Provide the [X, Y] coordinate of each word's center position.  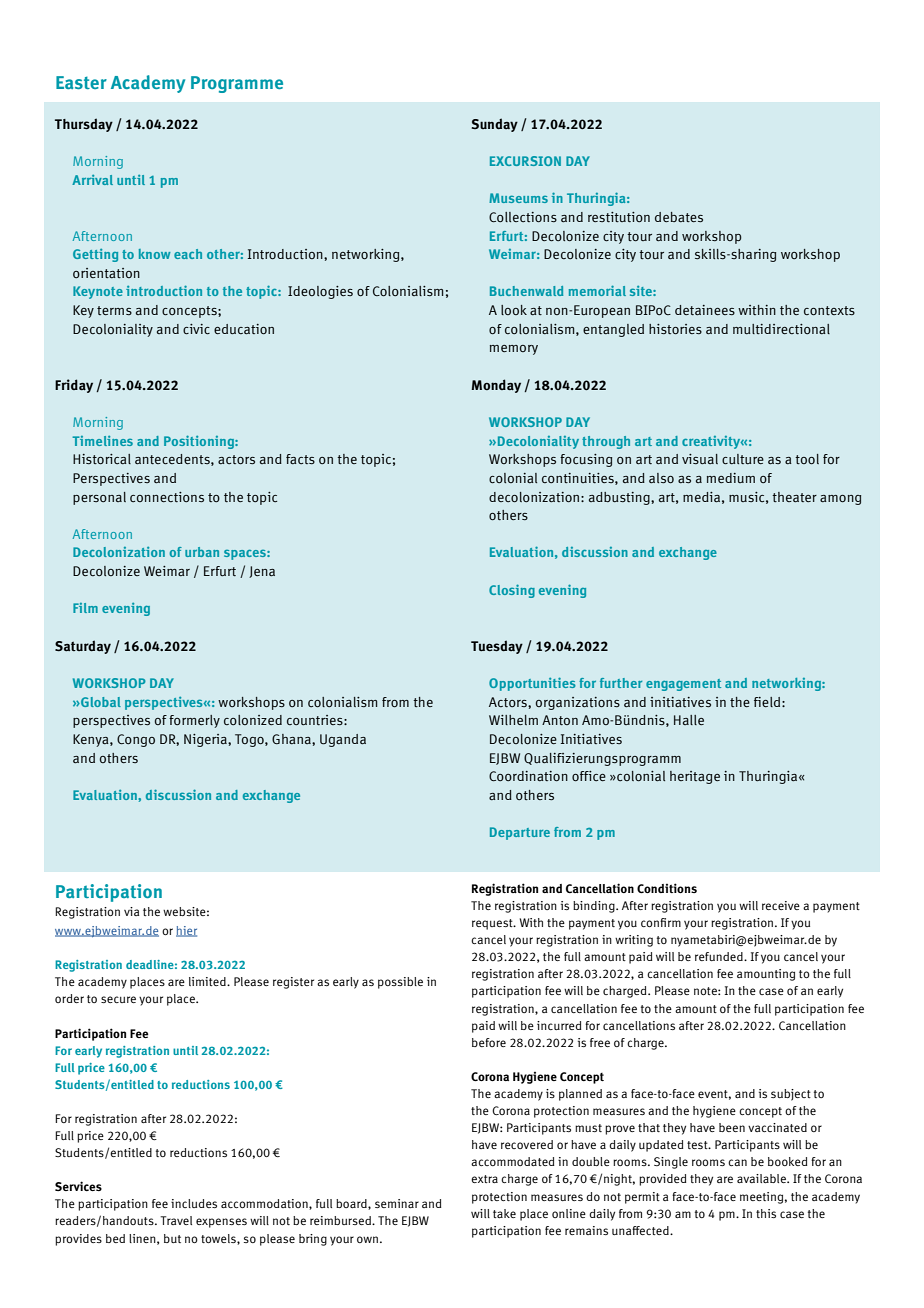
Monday [496, 386]
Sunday [494, 125]
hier [186, 931]
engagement [683, 685]
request [493, 924]
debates [679, 217]
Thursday [84, 125]
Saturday [83, 647]
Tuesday [497, 647]
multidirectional [781, 329]
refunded [720, 956]
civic [196, 329]
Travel [176, 1220]
